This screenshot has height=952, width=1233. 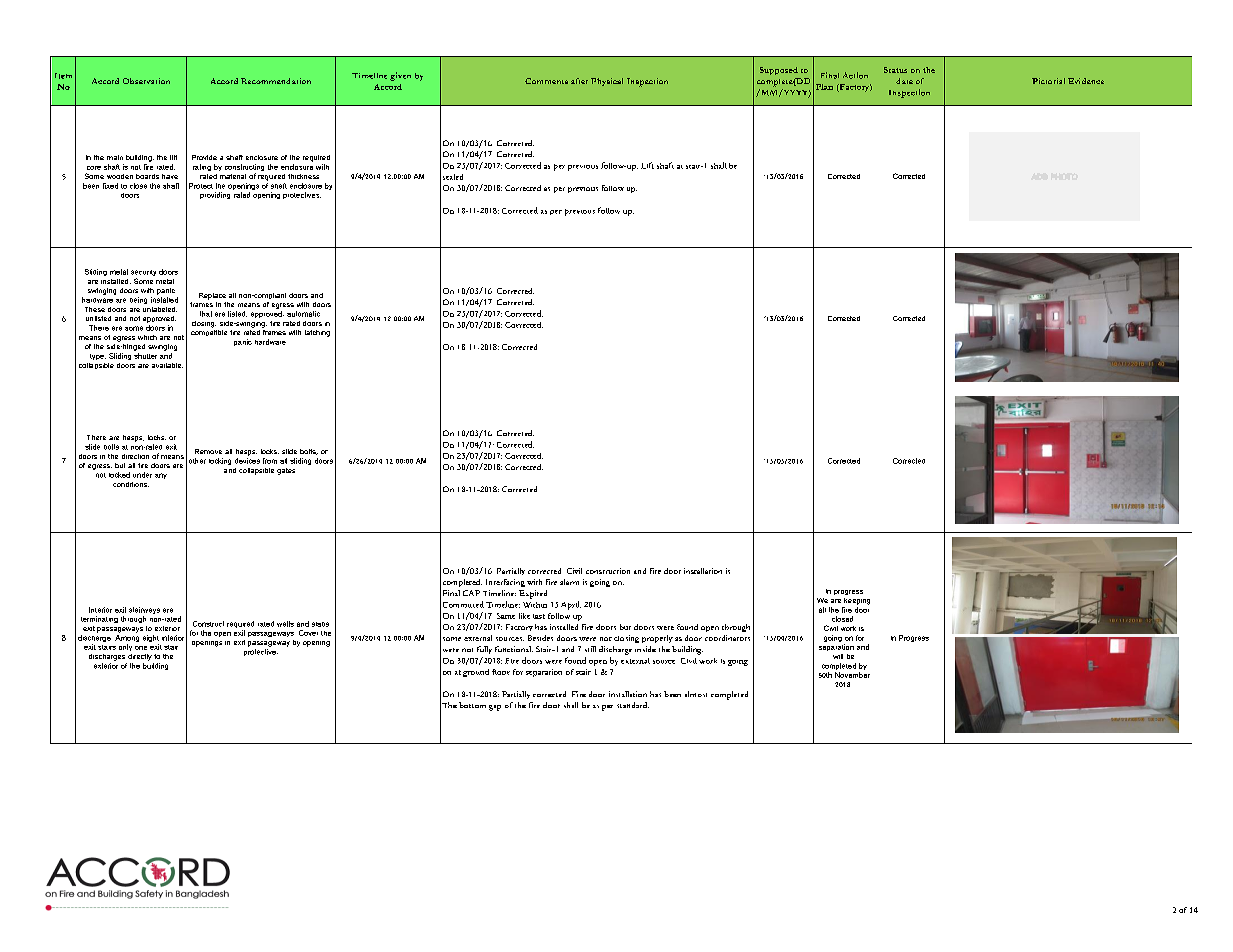 What do you see at coordinates (904, 81) in the screenshot?
I see `date` at bounding box center [904, 81].
